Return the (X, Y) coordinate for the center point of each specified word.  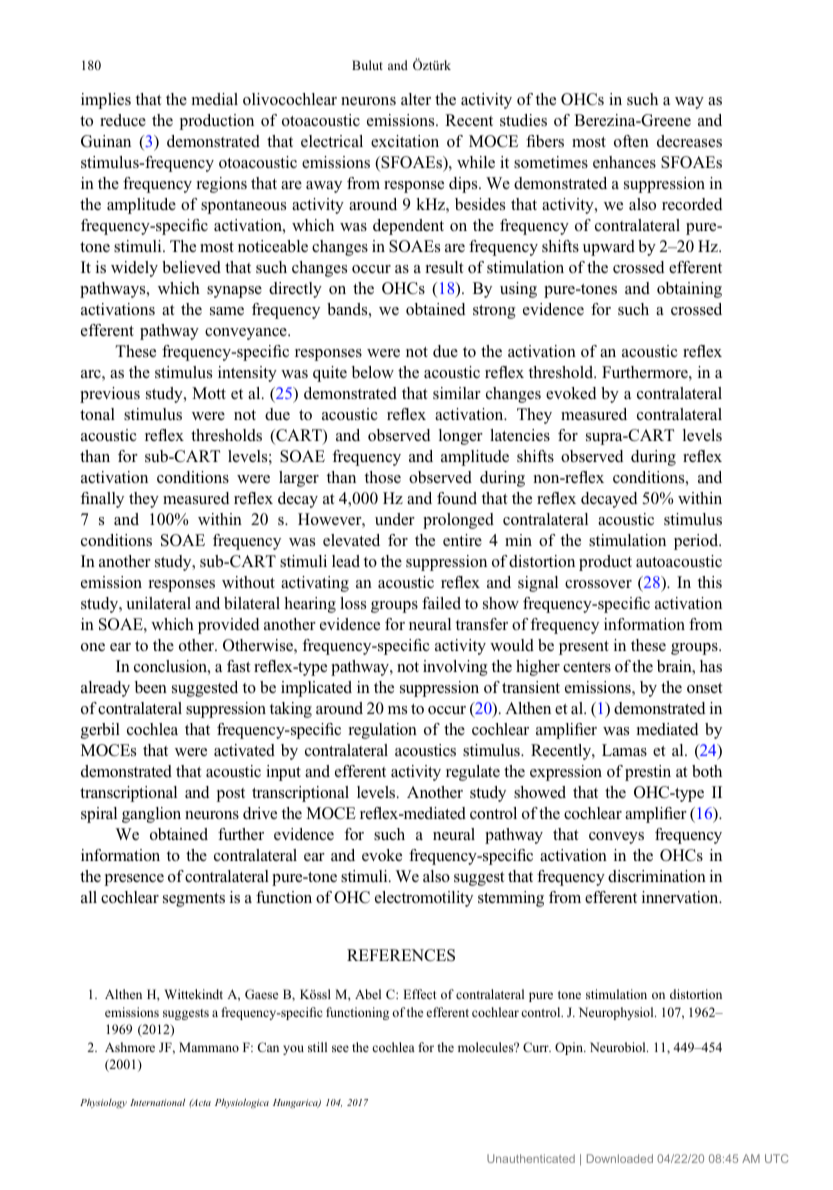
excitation (405, 141)
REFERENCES (401, 955)
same (227, 311)
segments (194, 900)
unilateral (158, 603)
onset (705, 688)
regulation (382, 731)
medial (214, 99)
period (697, 542)
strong (494, 312)
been (151, 687)
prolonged (458, 521)
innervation (681, 897)
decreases (689, 141)
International (157, 1102)
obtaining (689, 290)
